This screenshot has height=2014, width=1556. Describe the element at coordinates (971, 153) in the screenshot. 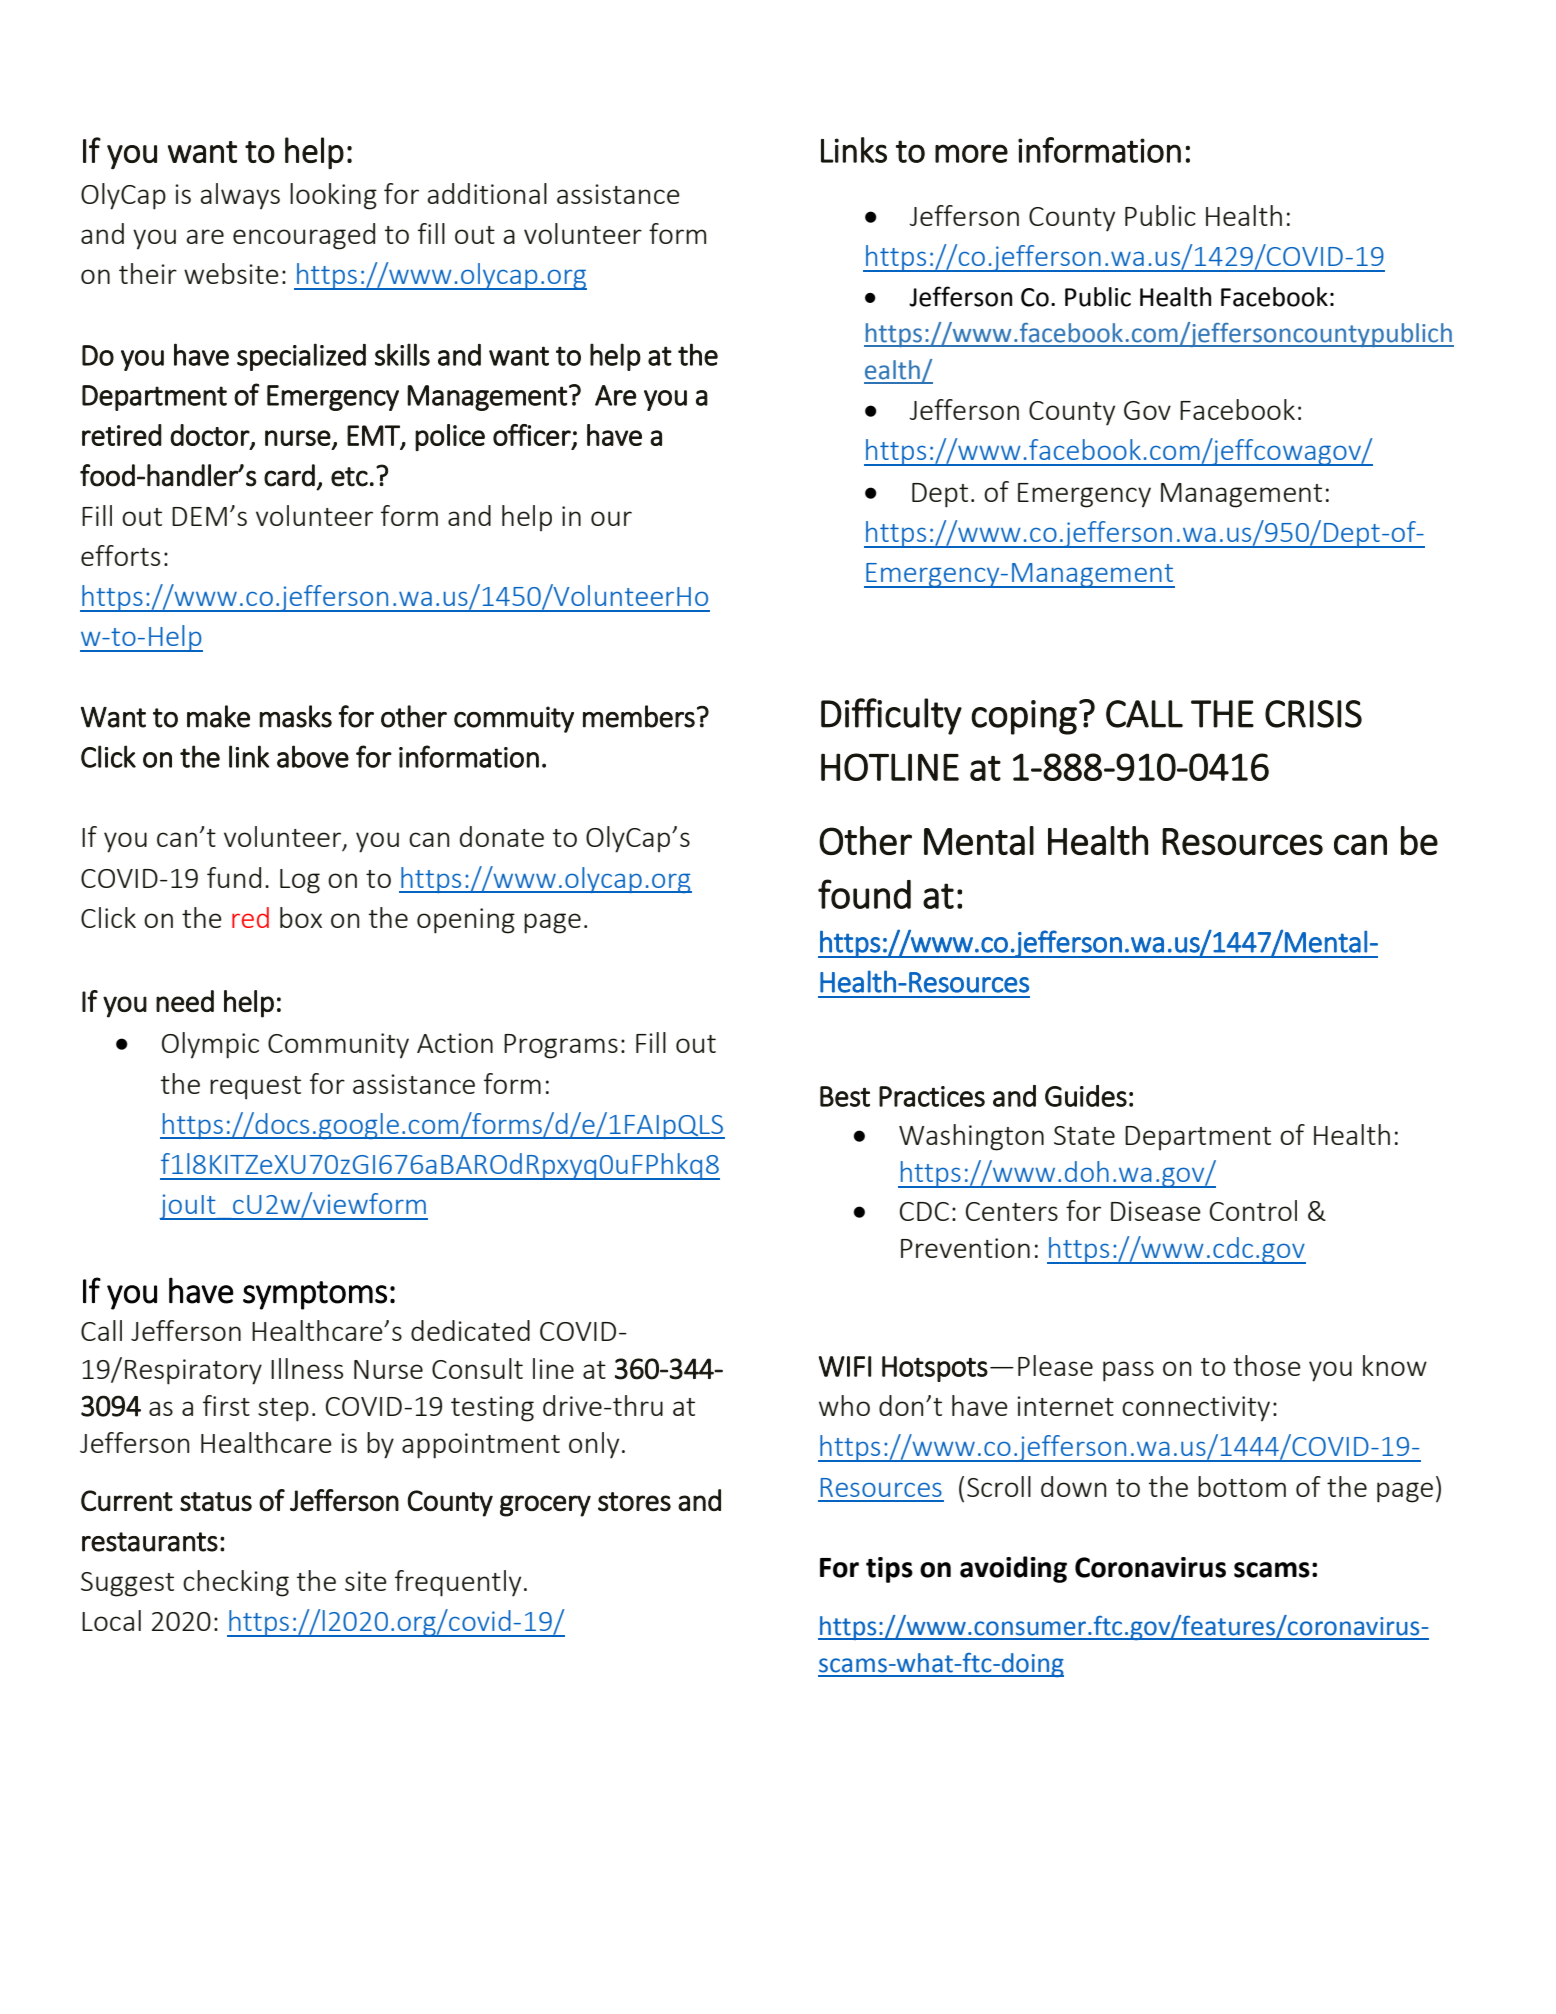

I see `more` at that location.
